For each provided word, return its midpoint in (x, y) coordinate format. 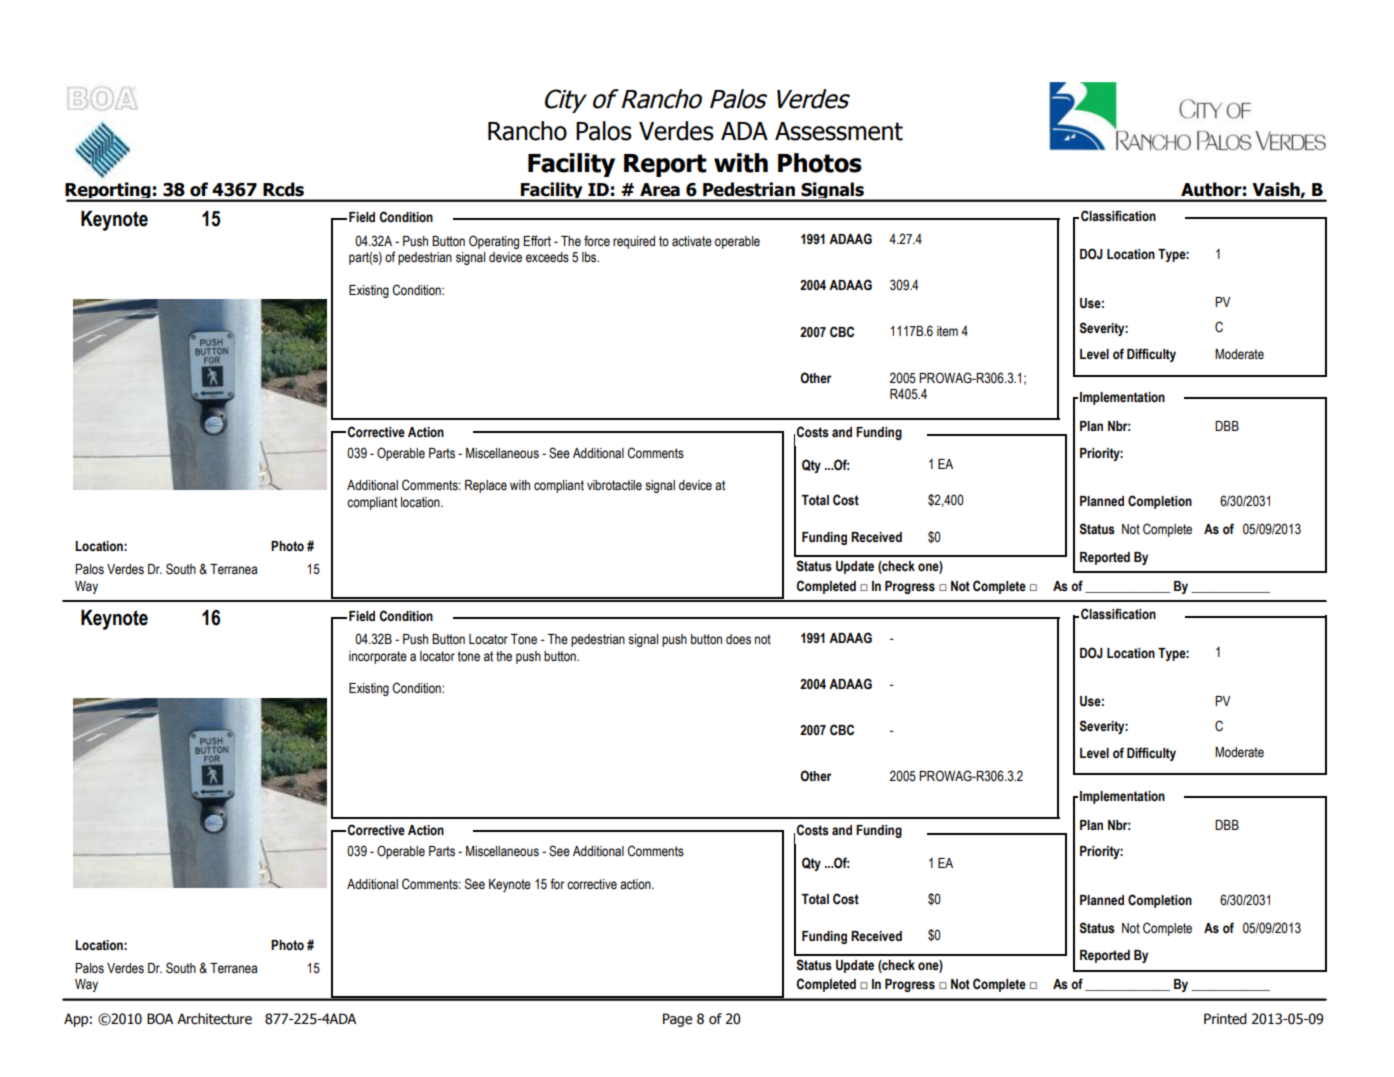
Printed (1225, 1019)
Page (677, 1020)
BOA (160, 1019)
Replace (486, 486)
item (947, 331)
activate (692, 241)
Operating (494, 242)
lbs (590, 257)
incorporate (378, 657)
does (738, 639)
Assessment (839, 131)
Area (660, 189)
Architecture (214, 1019)
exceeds (547, 257)
